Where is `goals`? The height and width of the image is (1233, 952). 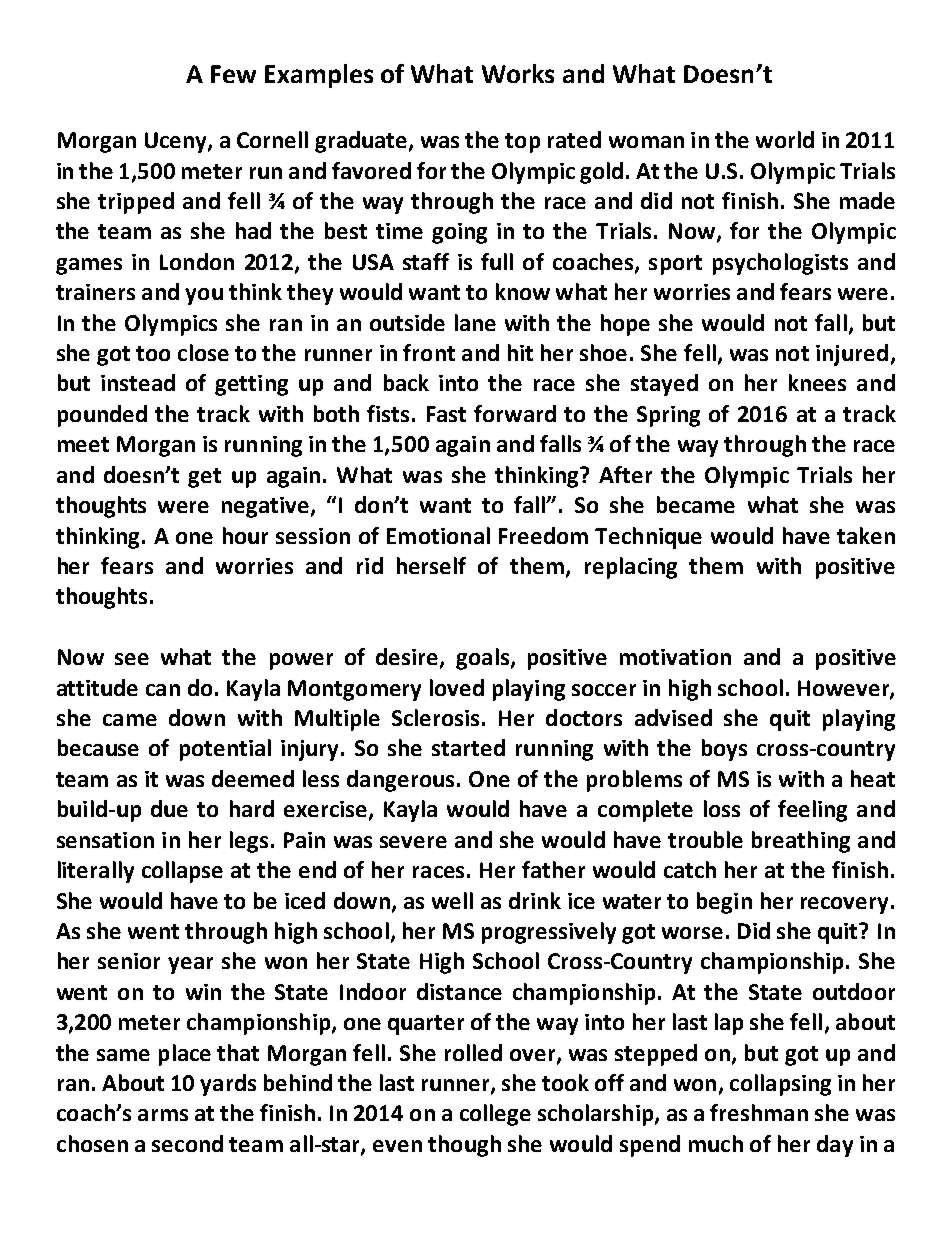
goals is located at coordinates (482, 659).
